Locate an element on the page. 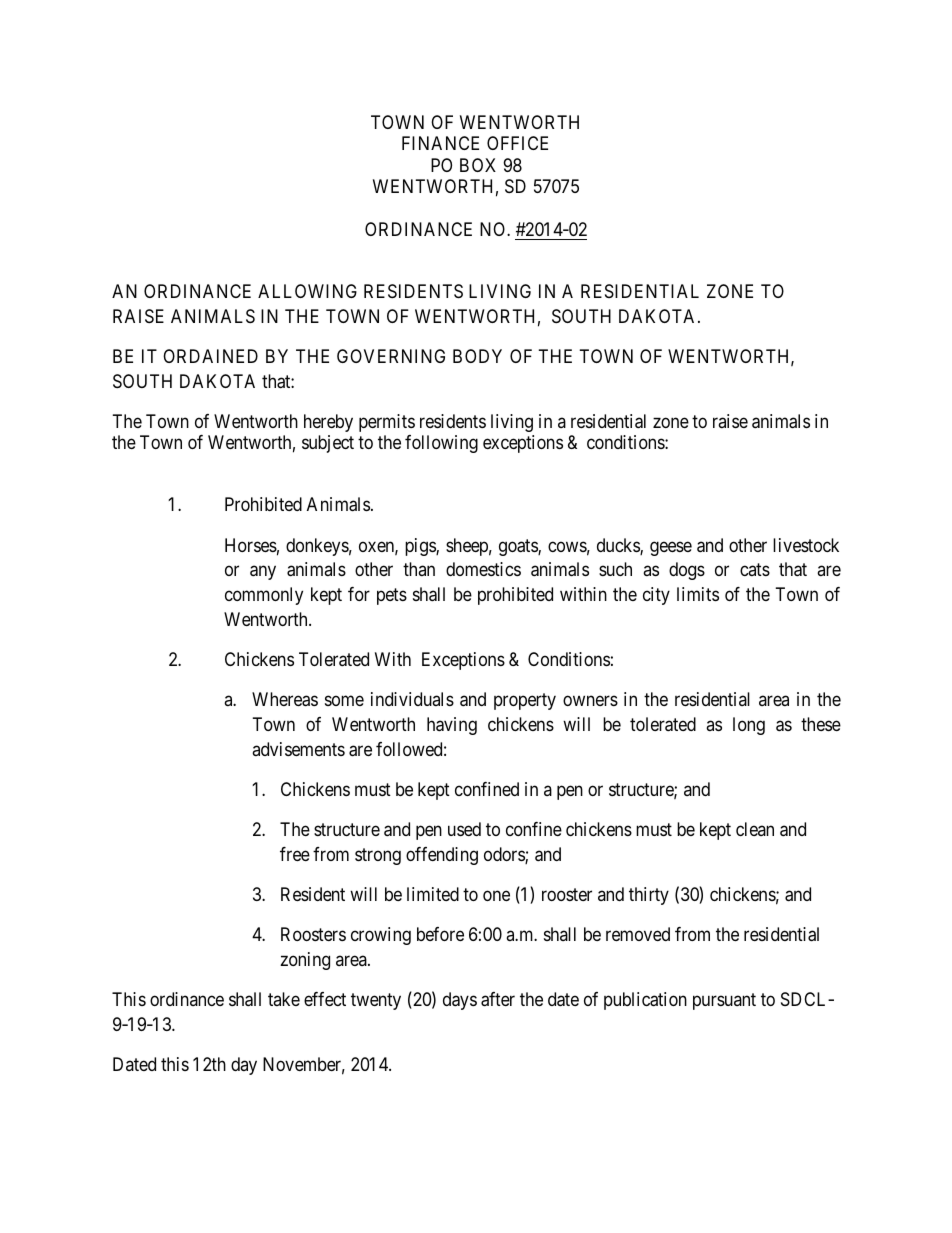 This page has width=952, height=1233. BOX is located at coordinates (478, 165).
